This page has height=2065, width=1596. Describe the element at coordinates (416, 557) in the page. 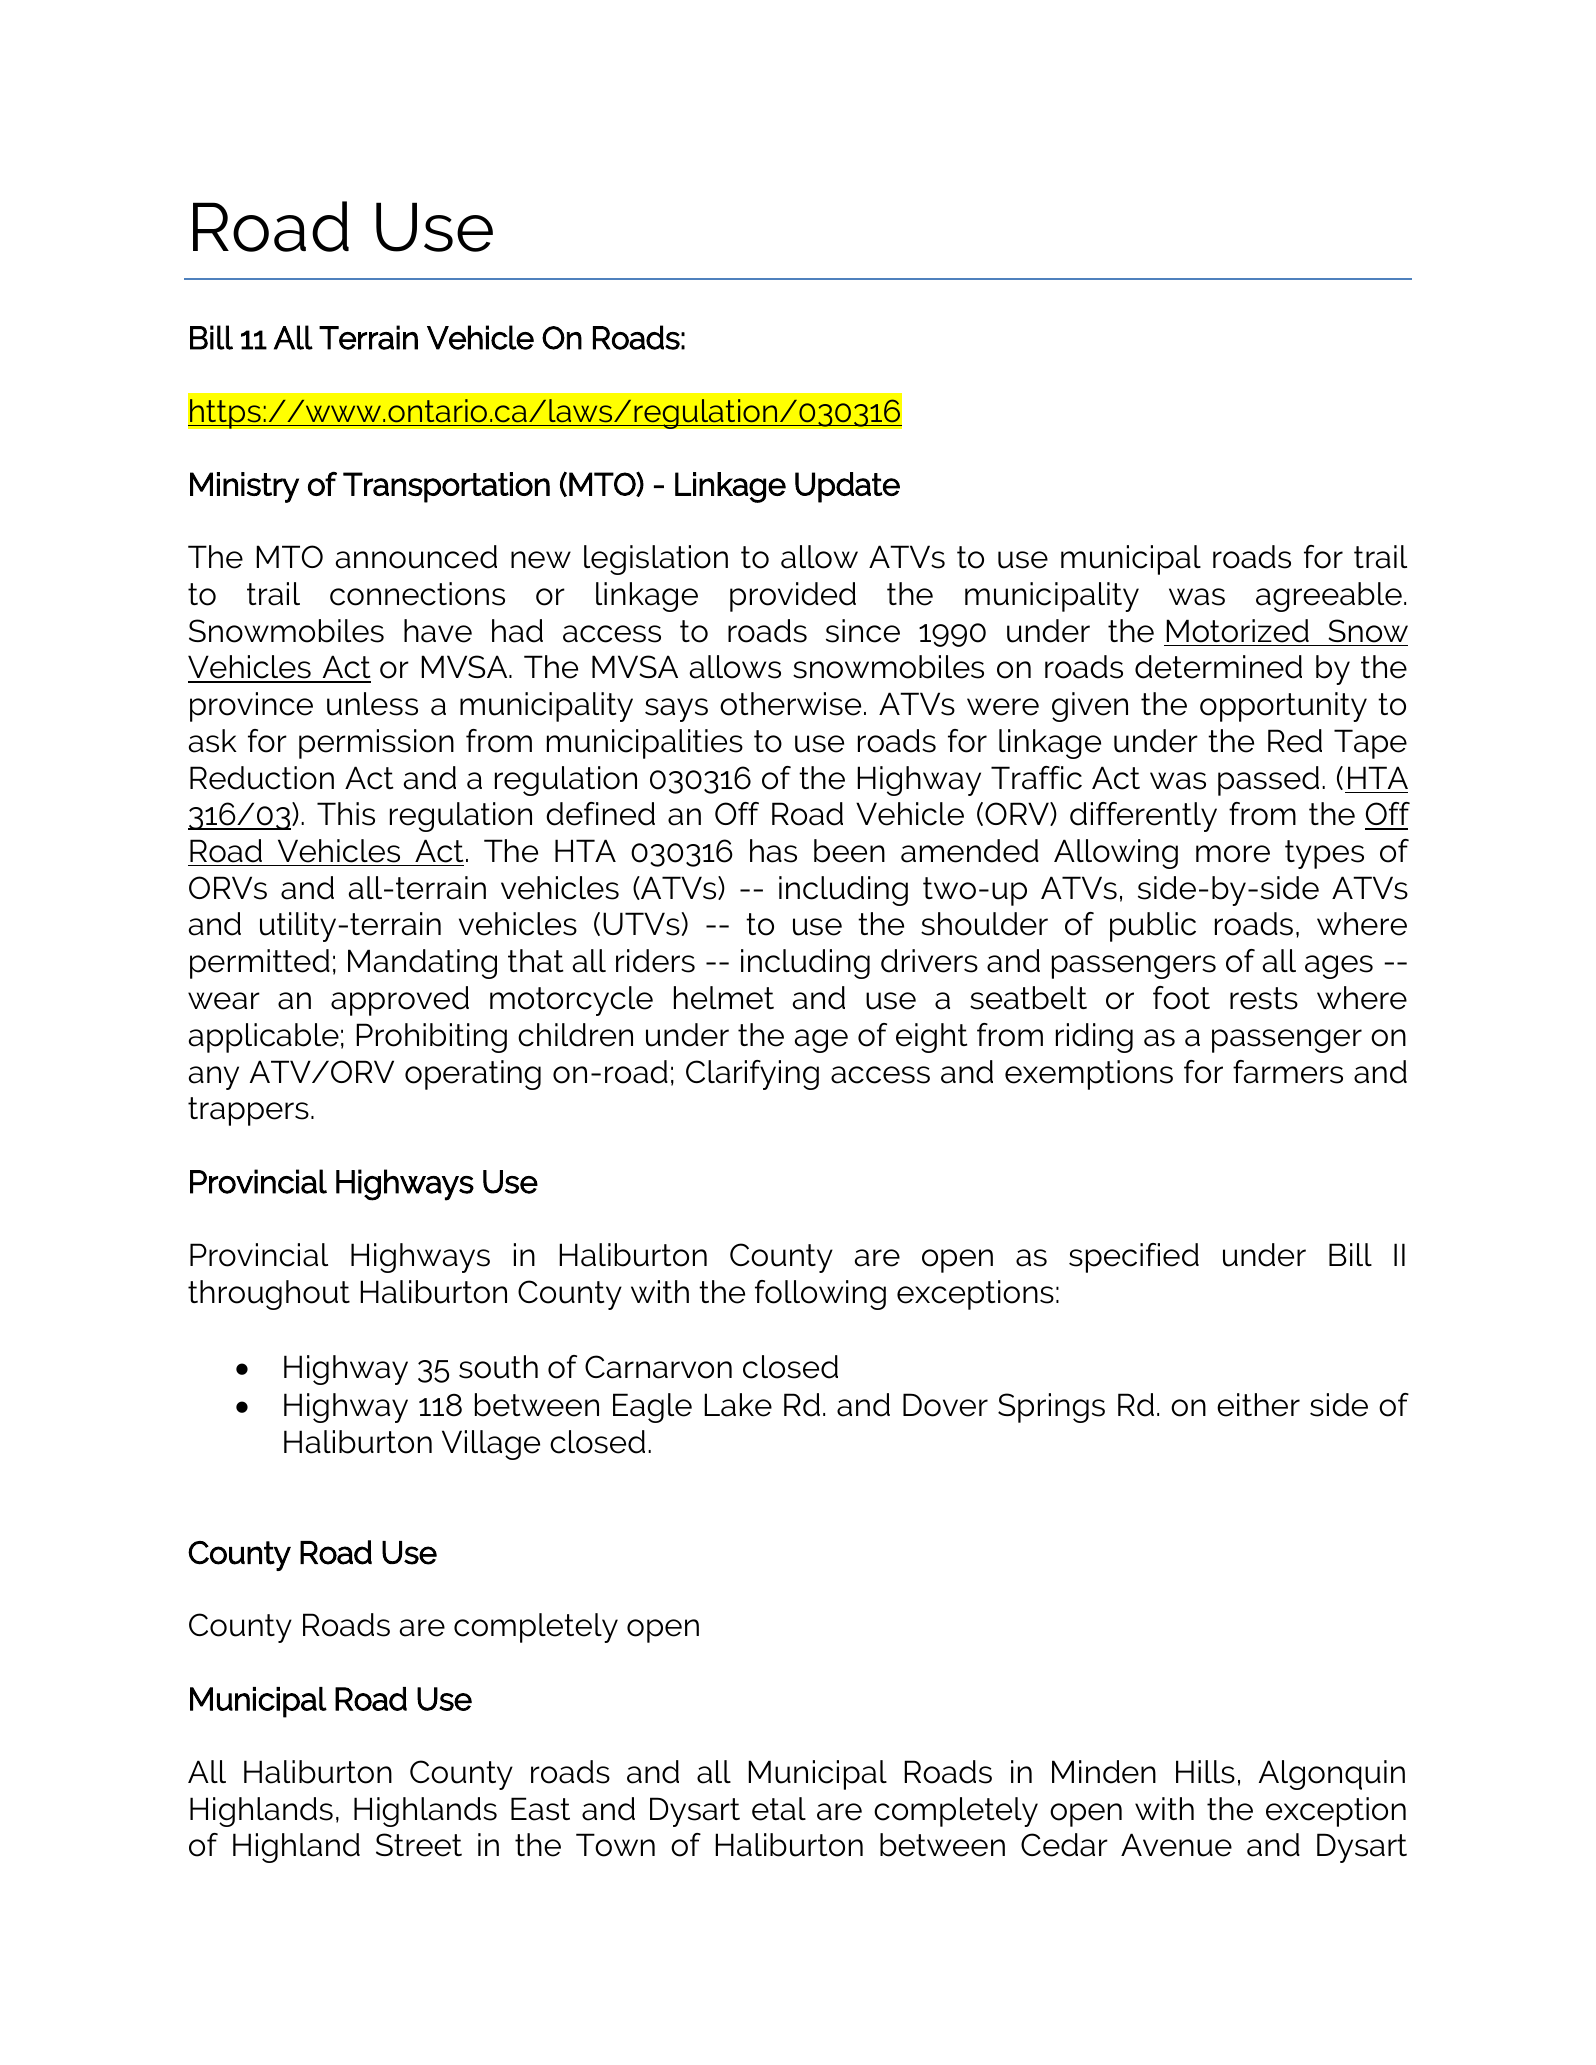

I see `announced` at that location.
